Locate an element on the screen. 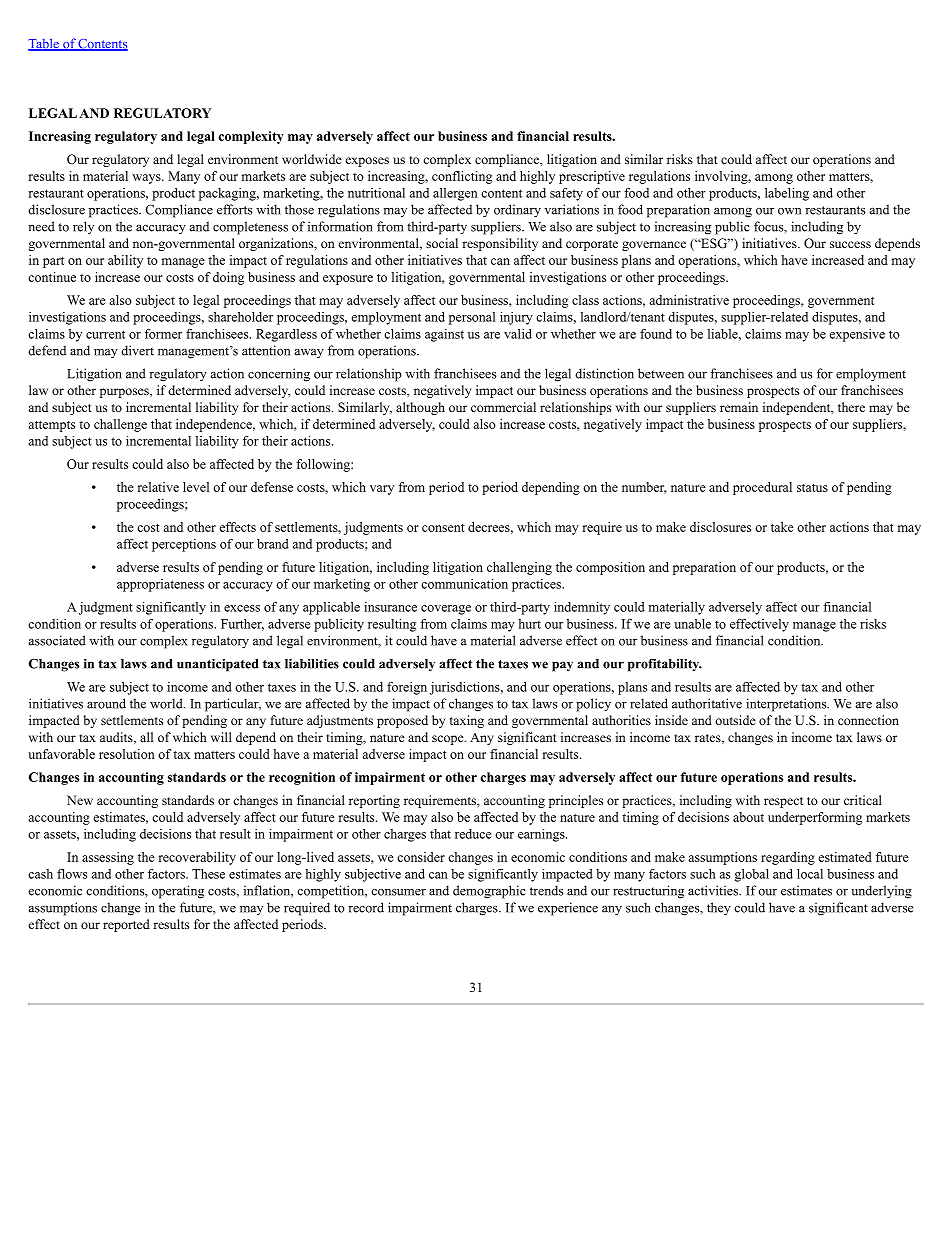 The width and height of the screenshot is (952, 1233). doing is located at coordinates (228, 278).
